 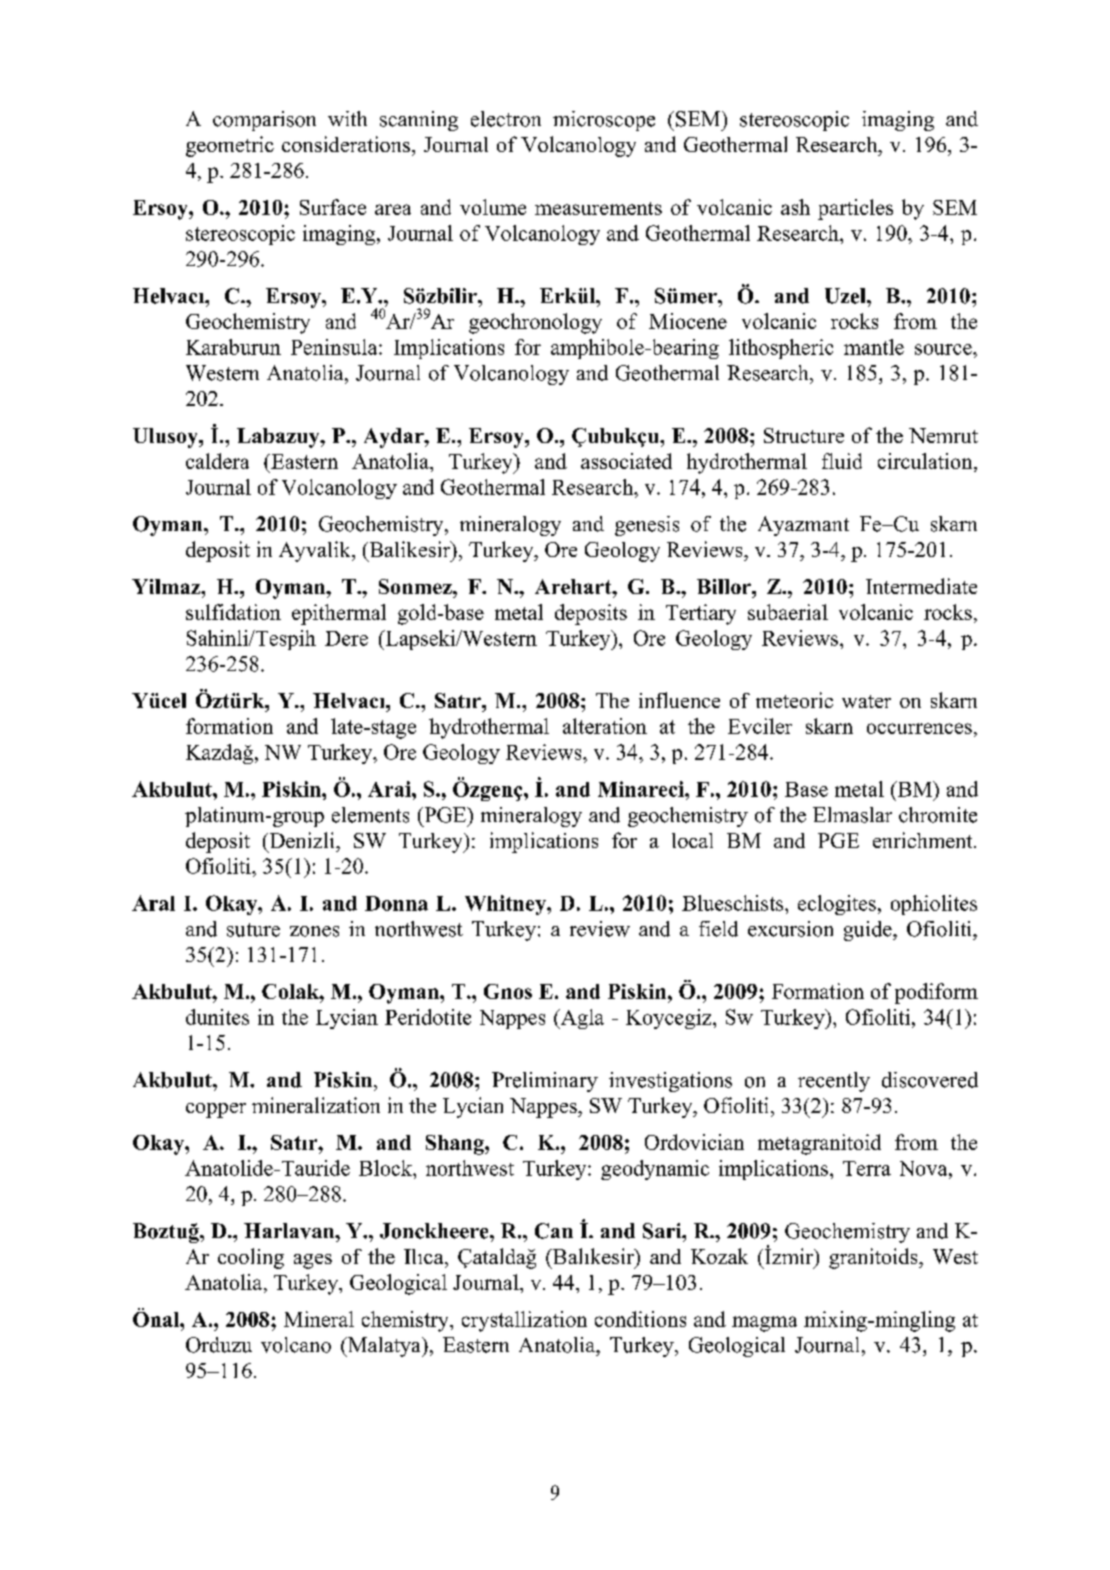 What do you see at coordinates (313, 1261) in the image?
I see `ages` at bounding box center [313, 1261].
